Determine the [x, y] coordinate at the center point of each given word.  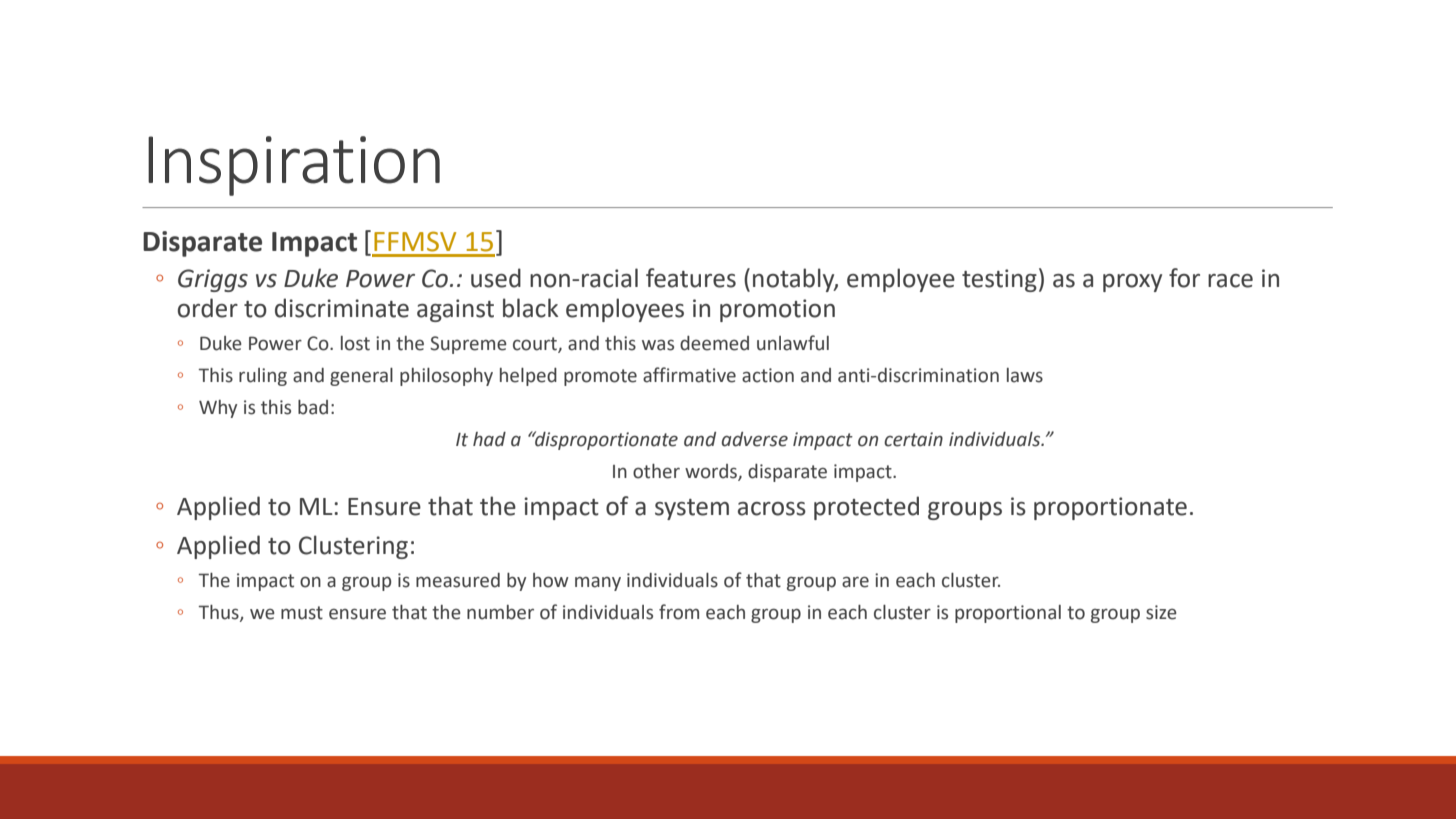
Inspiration [294, 166]
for [1184, 278]
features [691, 278]
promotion [777, 310]
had [489, 439]
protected [866, 508]
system [692, 509]
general [361, 377]
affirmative [689, 375]
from [679, 612]
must [302, 613]
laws [1025, 375]
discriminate [342, 308]
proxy [1132, 283]
